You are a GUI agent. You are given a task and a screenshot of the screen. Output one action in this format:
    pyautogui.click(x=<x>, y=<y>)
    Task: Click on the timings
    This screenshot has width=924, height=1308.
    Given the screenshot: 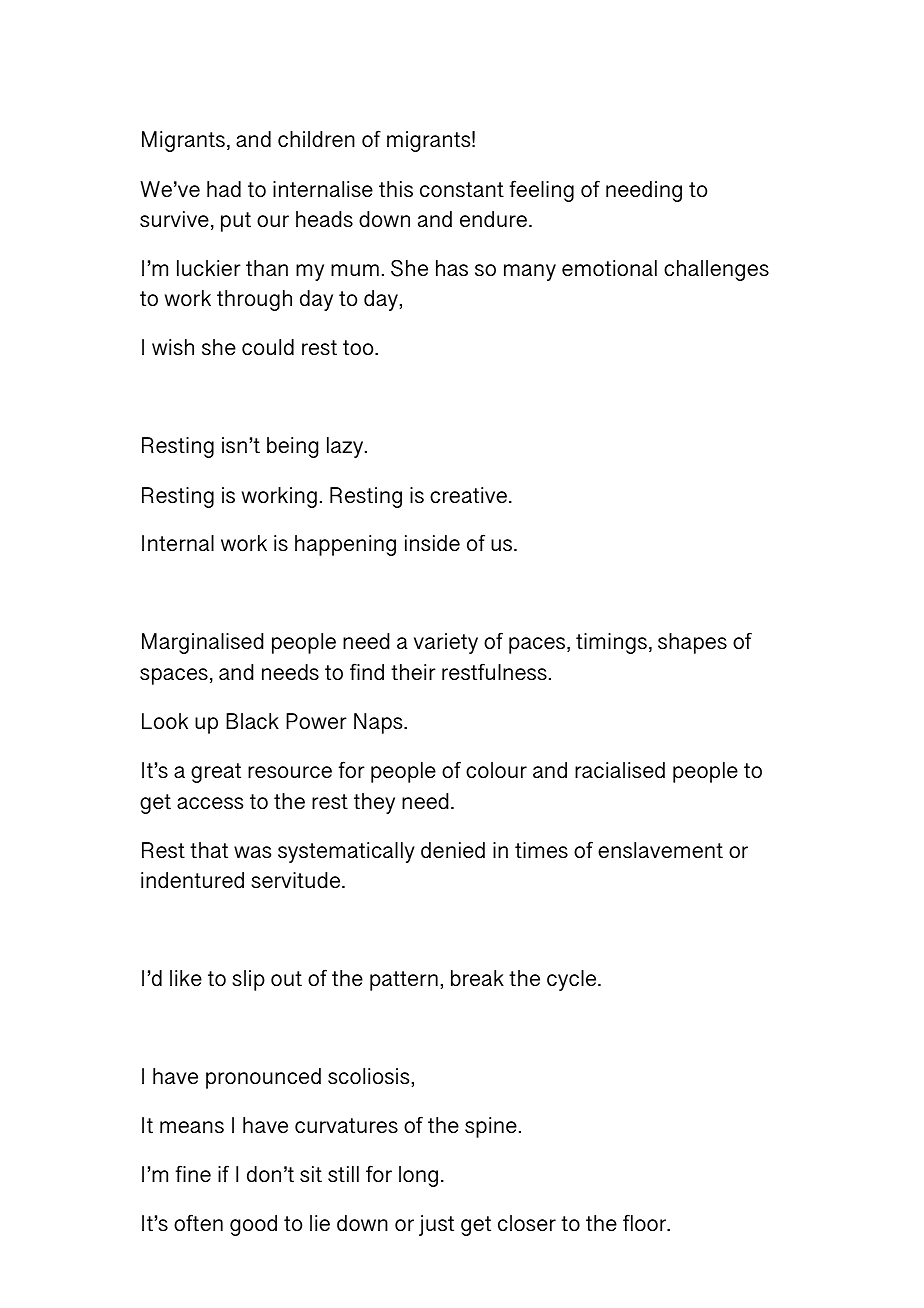 What is the action you would take?
    pyautogui.click(x=611, y=643)
